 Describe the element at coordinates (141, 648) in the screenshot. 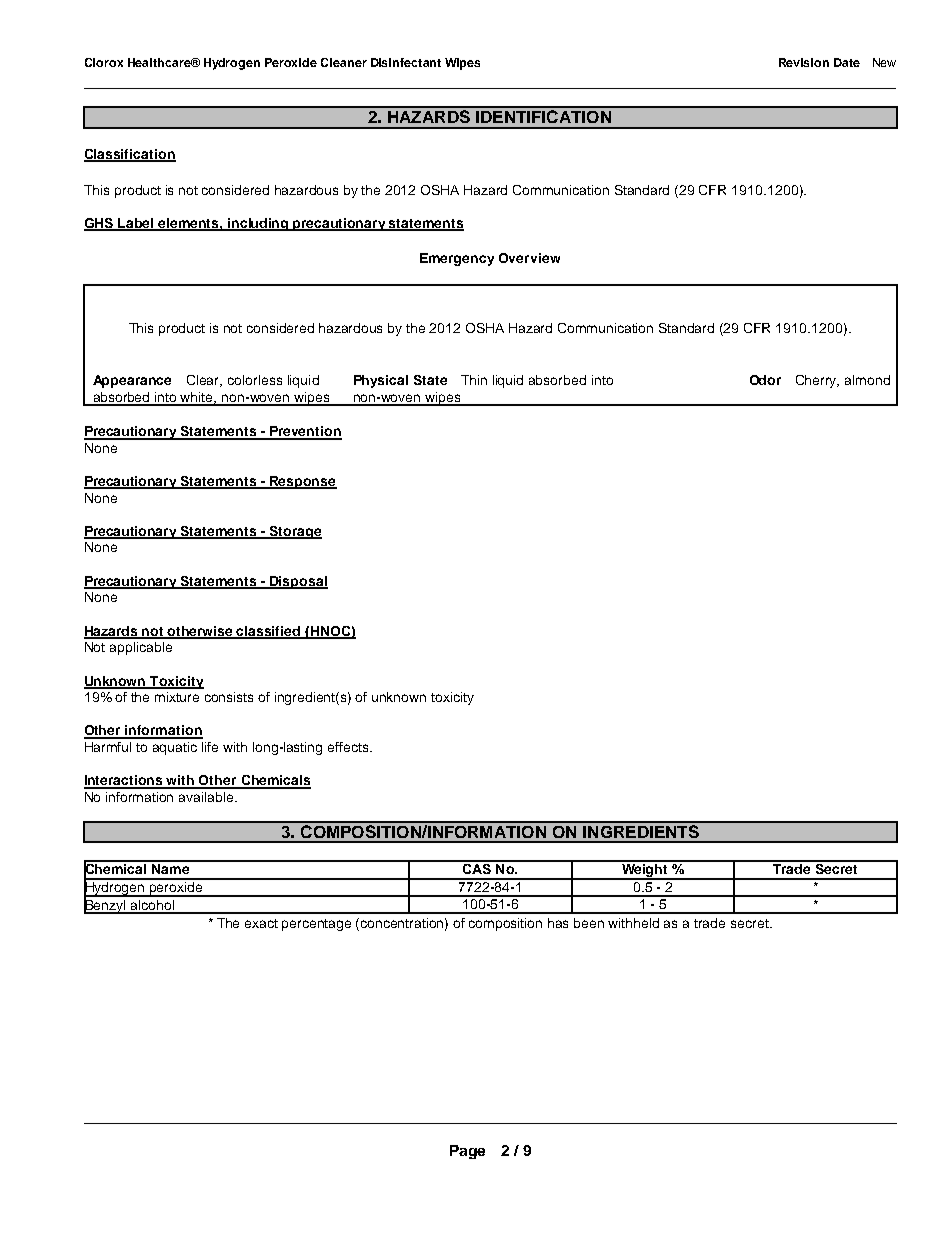

I see `applicable` at that location.
